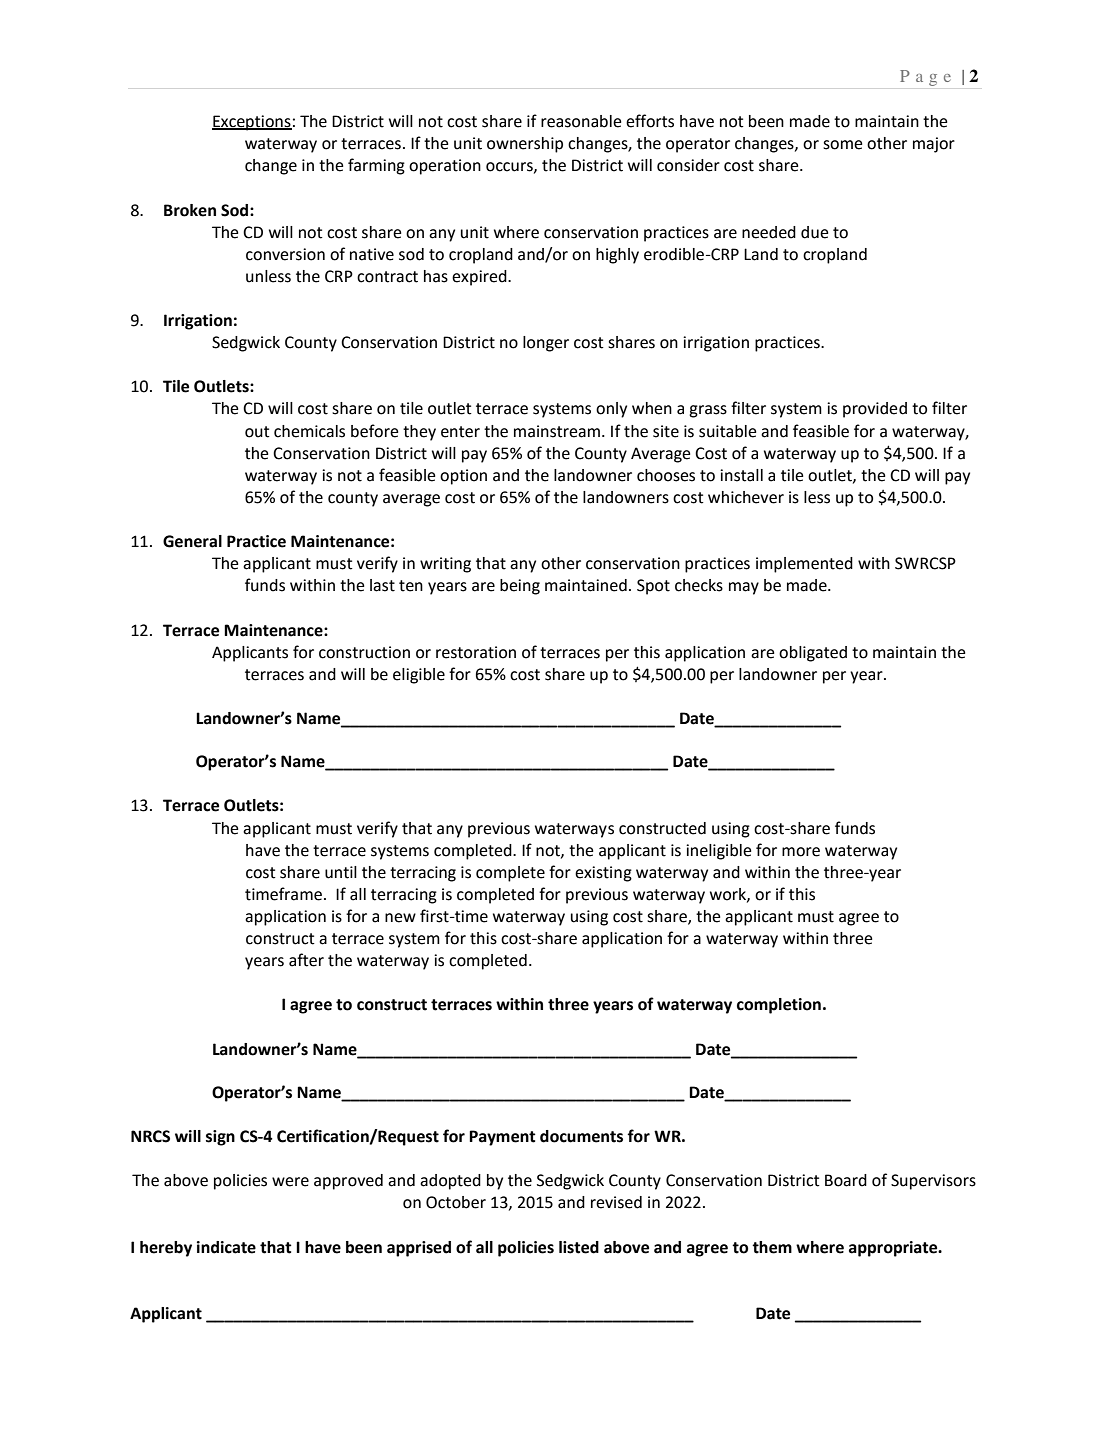 This screenshot has height=1435, width=1109. Describe the element at coordinates (252, 123) in the screenshot. I see `Exceptions` at that location.
